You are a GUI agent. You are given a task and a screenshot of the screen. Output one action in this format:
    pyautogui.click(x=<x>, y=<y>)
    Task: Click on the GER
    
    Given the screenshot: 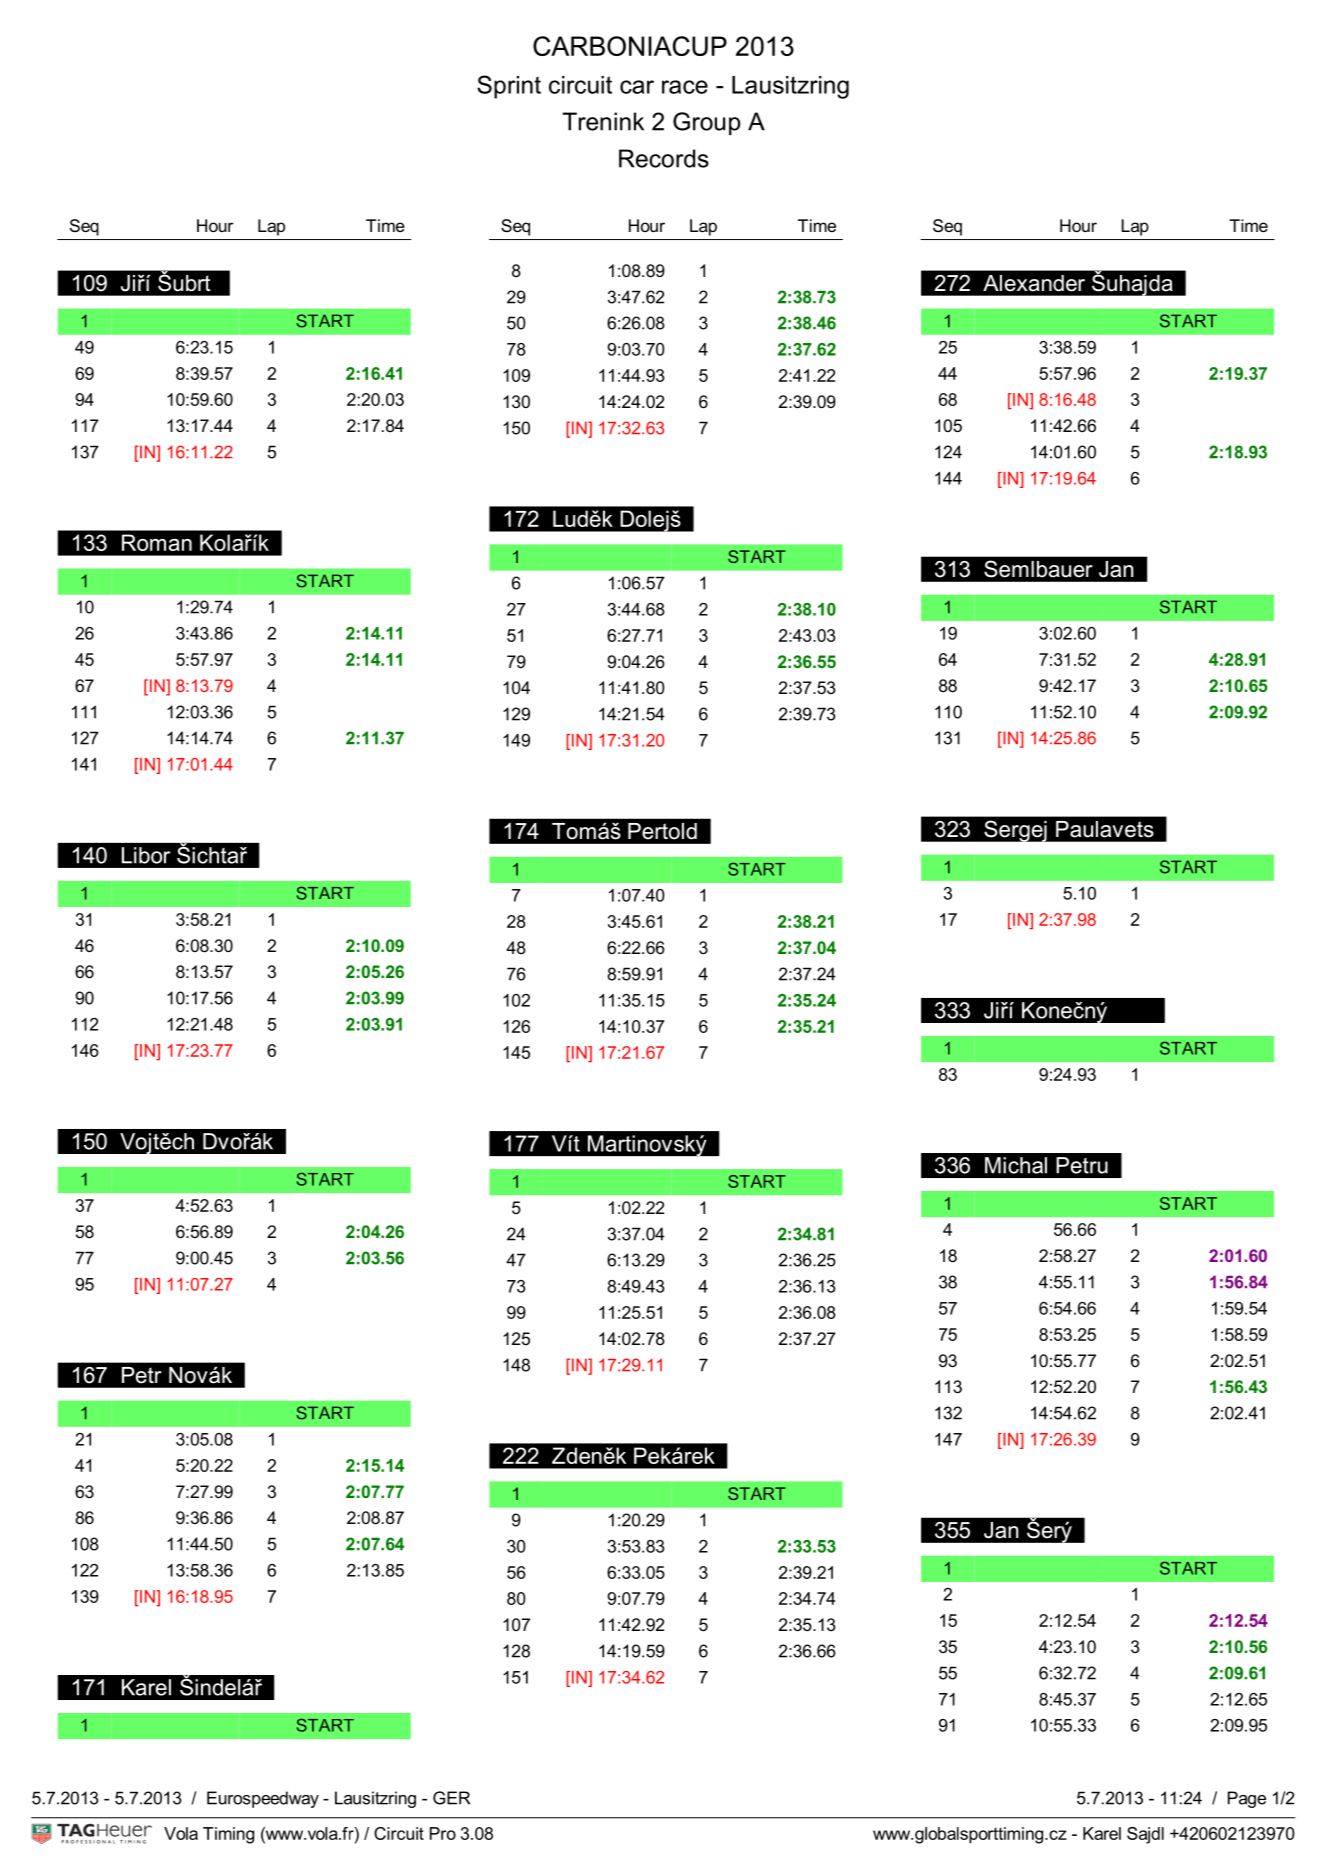 What is the action you would take?
    pyautogui.click(x=451, y=1798)
